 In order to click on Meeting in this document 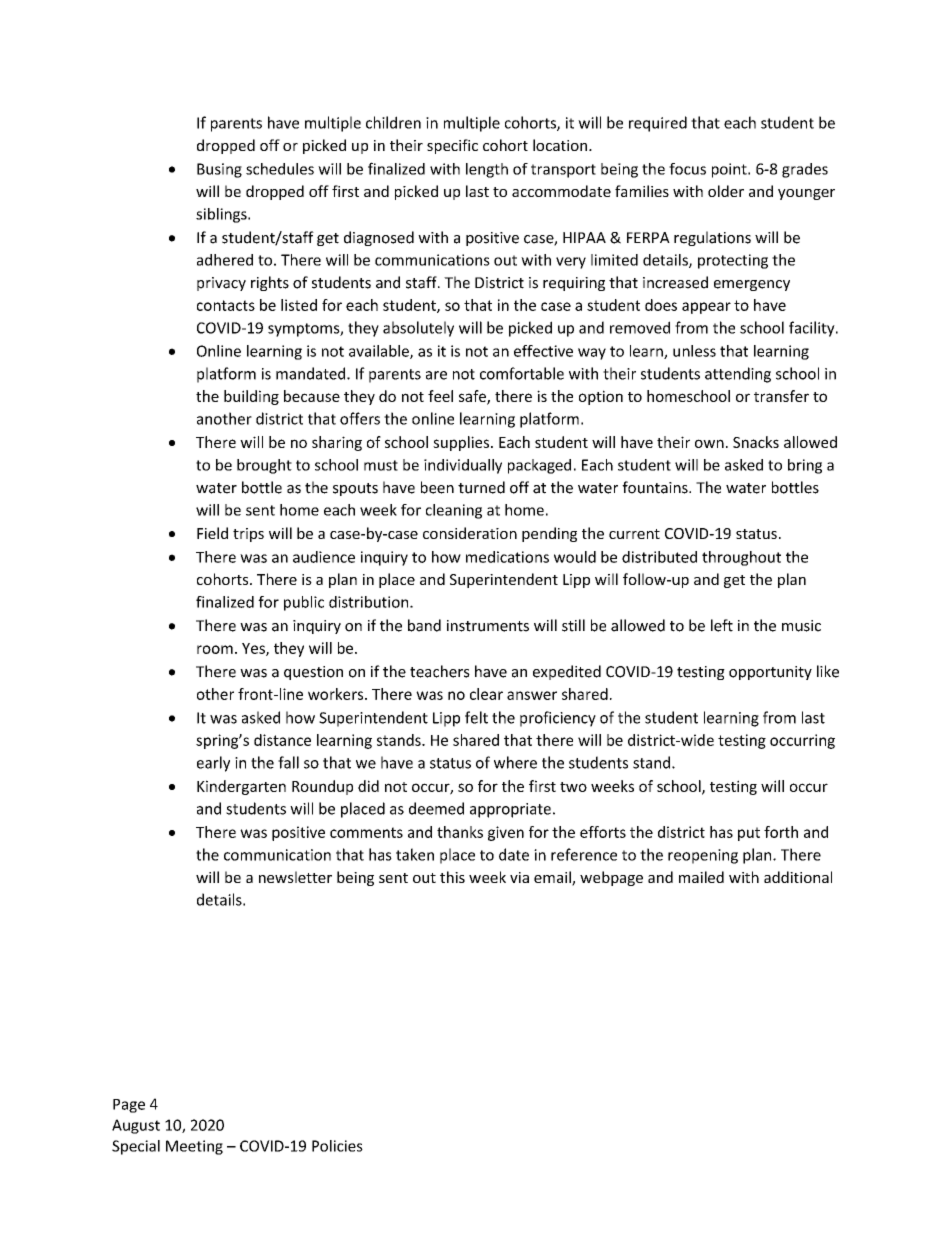, I will do `click(194, 1147)`.
